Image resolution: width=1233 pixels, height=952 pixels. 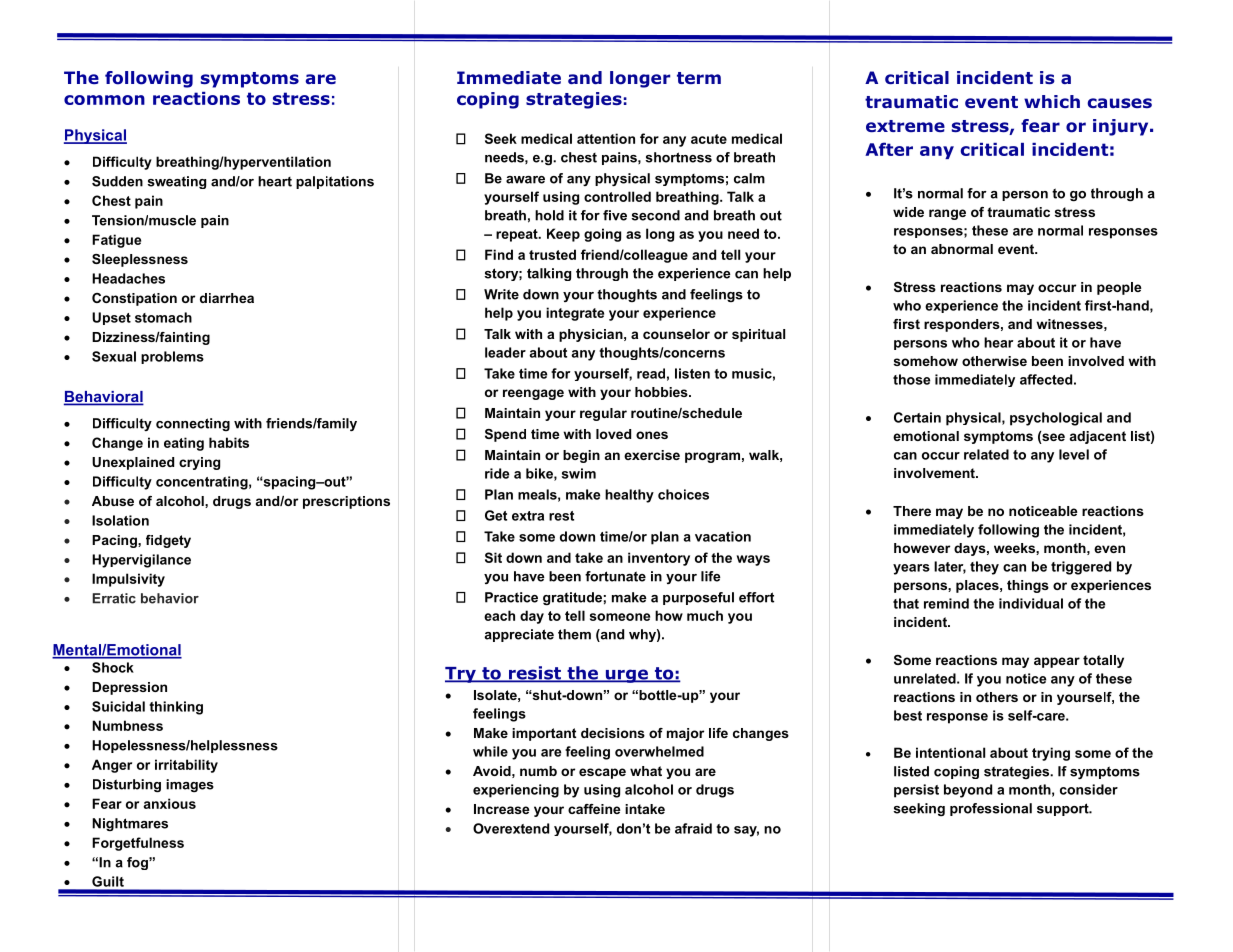 What do you see at coordinates (104, 100) in the screenshot?
I see `common` at bounding box center [104, 100].
